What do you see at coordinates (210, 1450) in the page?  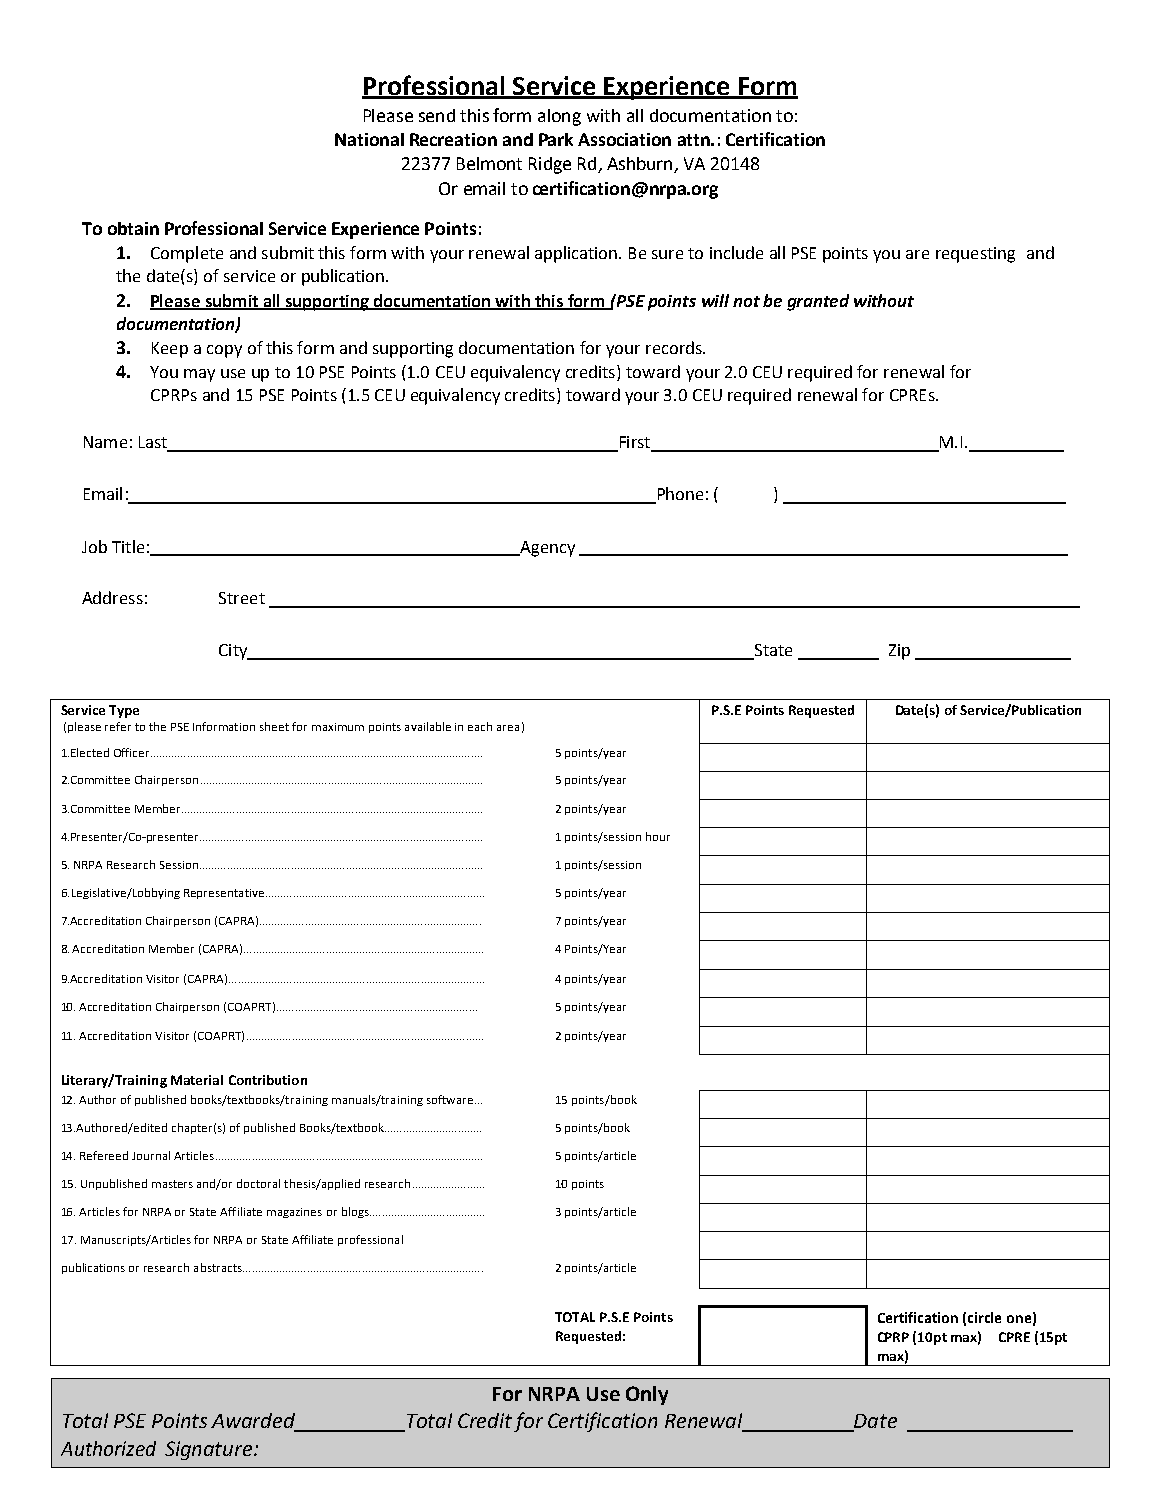 I see `Signature` at bounding box center [210, 1450].
